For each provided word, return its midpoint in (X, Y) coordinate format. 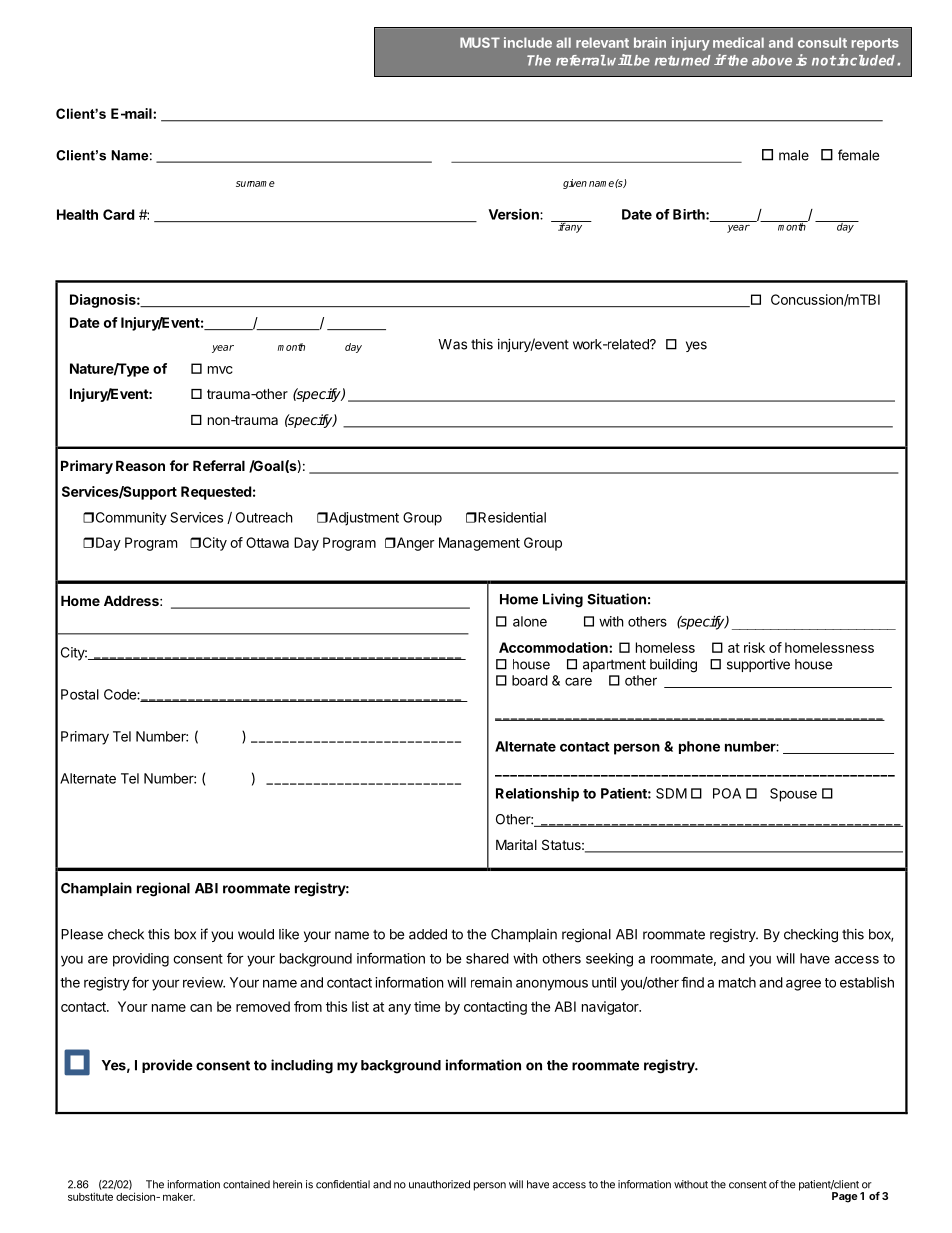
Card (119, 214)
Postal (80, 694)
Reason (140, 465)
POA (727, 793)
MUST (480, 42)
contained (246, 1184)
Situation (616, 599)
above (772, 60)
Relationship (537, 795)
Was (452, 344)
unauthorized (439, 1184)
